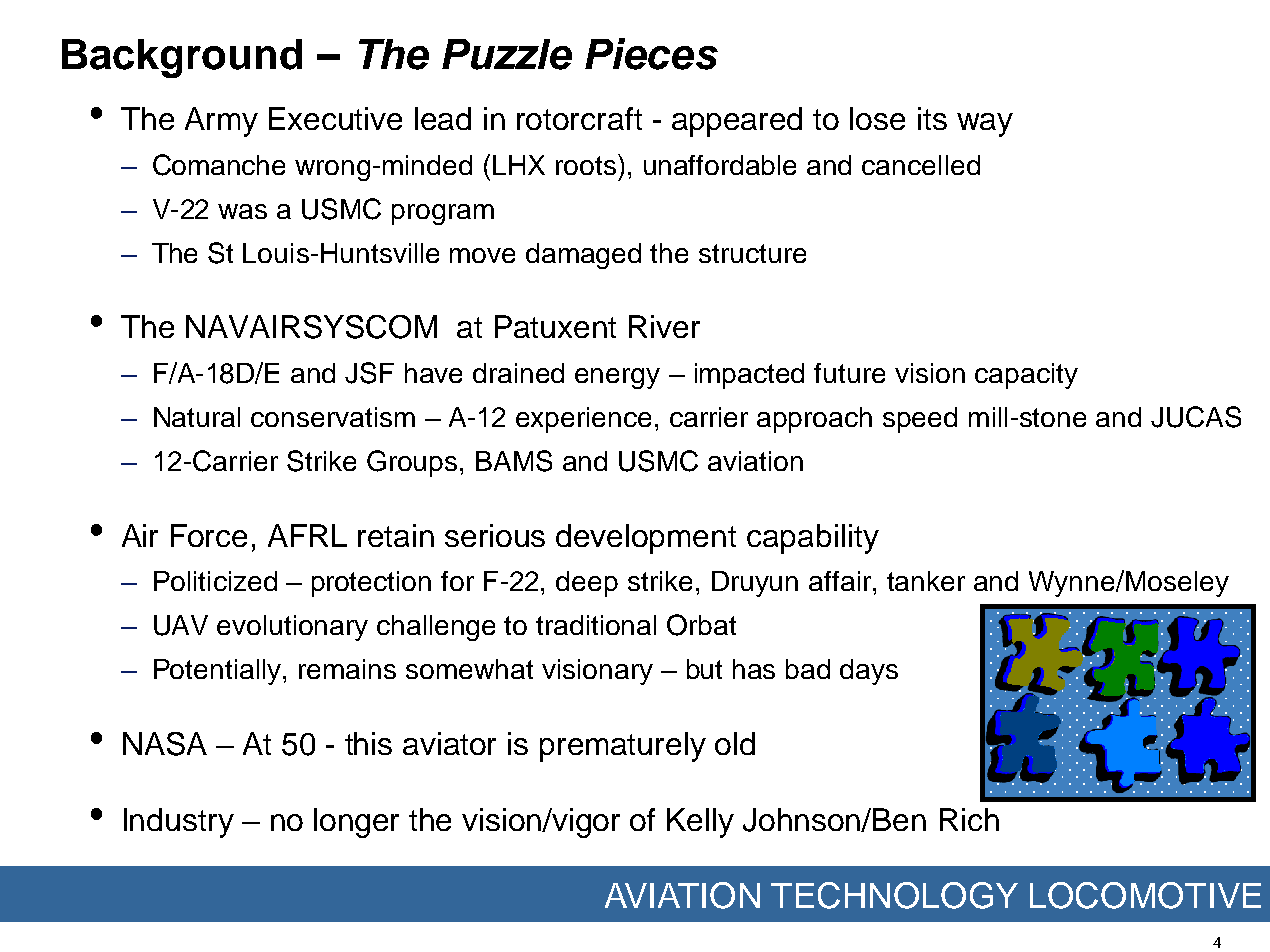 The width and height of the document is (1270, 952). I want to click on Groups, so click(412, 463).
